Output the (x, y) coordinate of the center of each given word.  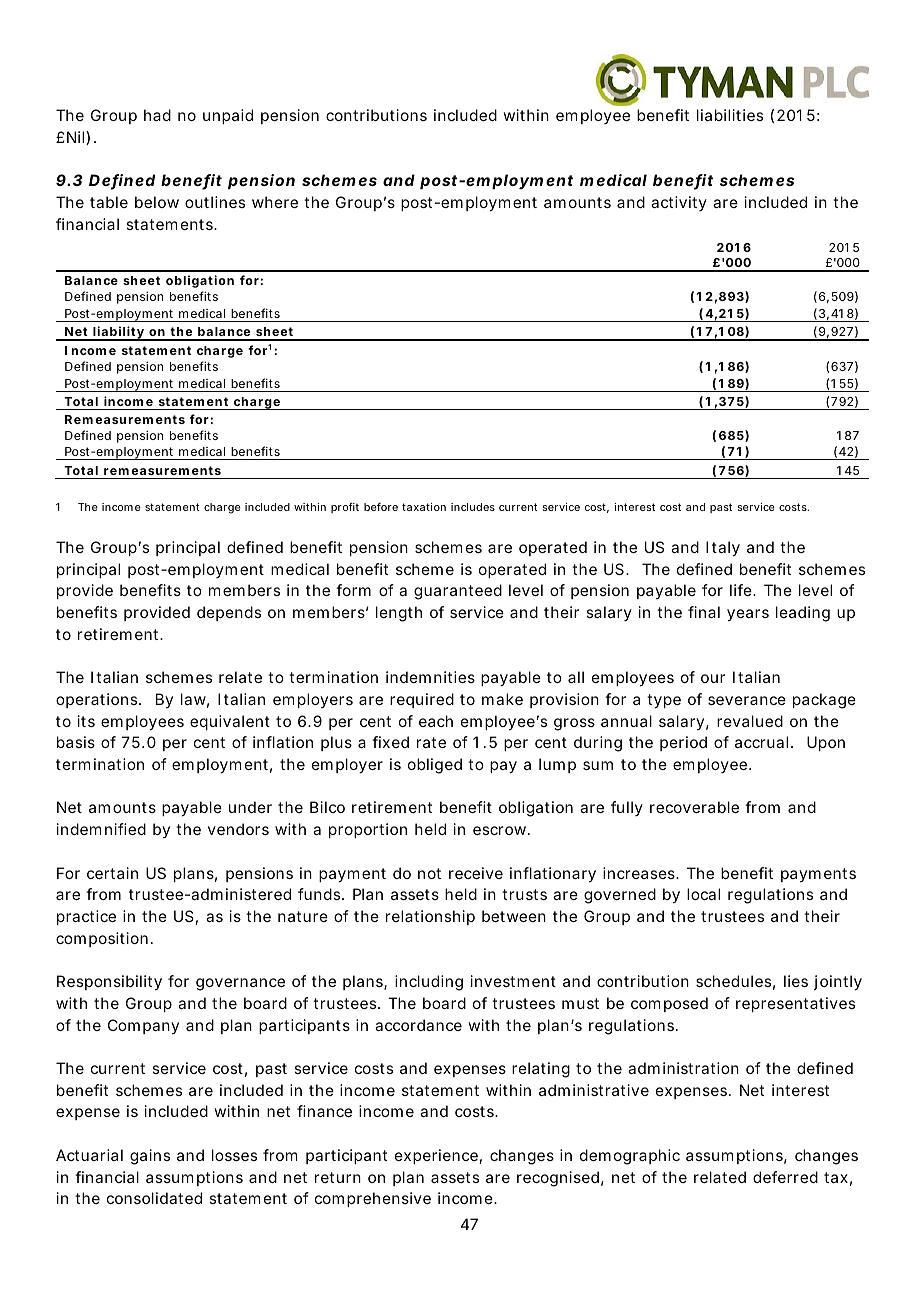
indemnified (101, 829)
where (275, 202)
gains (150, 1157)
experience (436, 1156)
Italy (723, 549)
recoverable (694, 807)
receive (476, 873)
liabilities (730, 115)
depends (229, 613)
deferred (785, 1177)
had (157, 115)
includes (473, 507)
